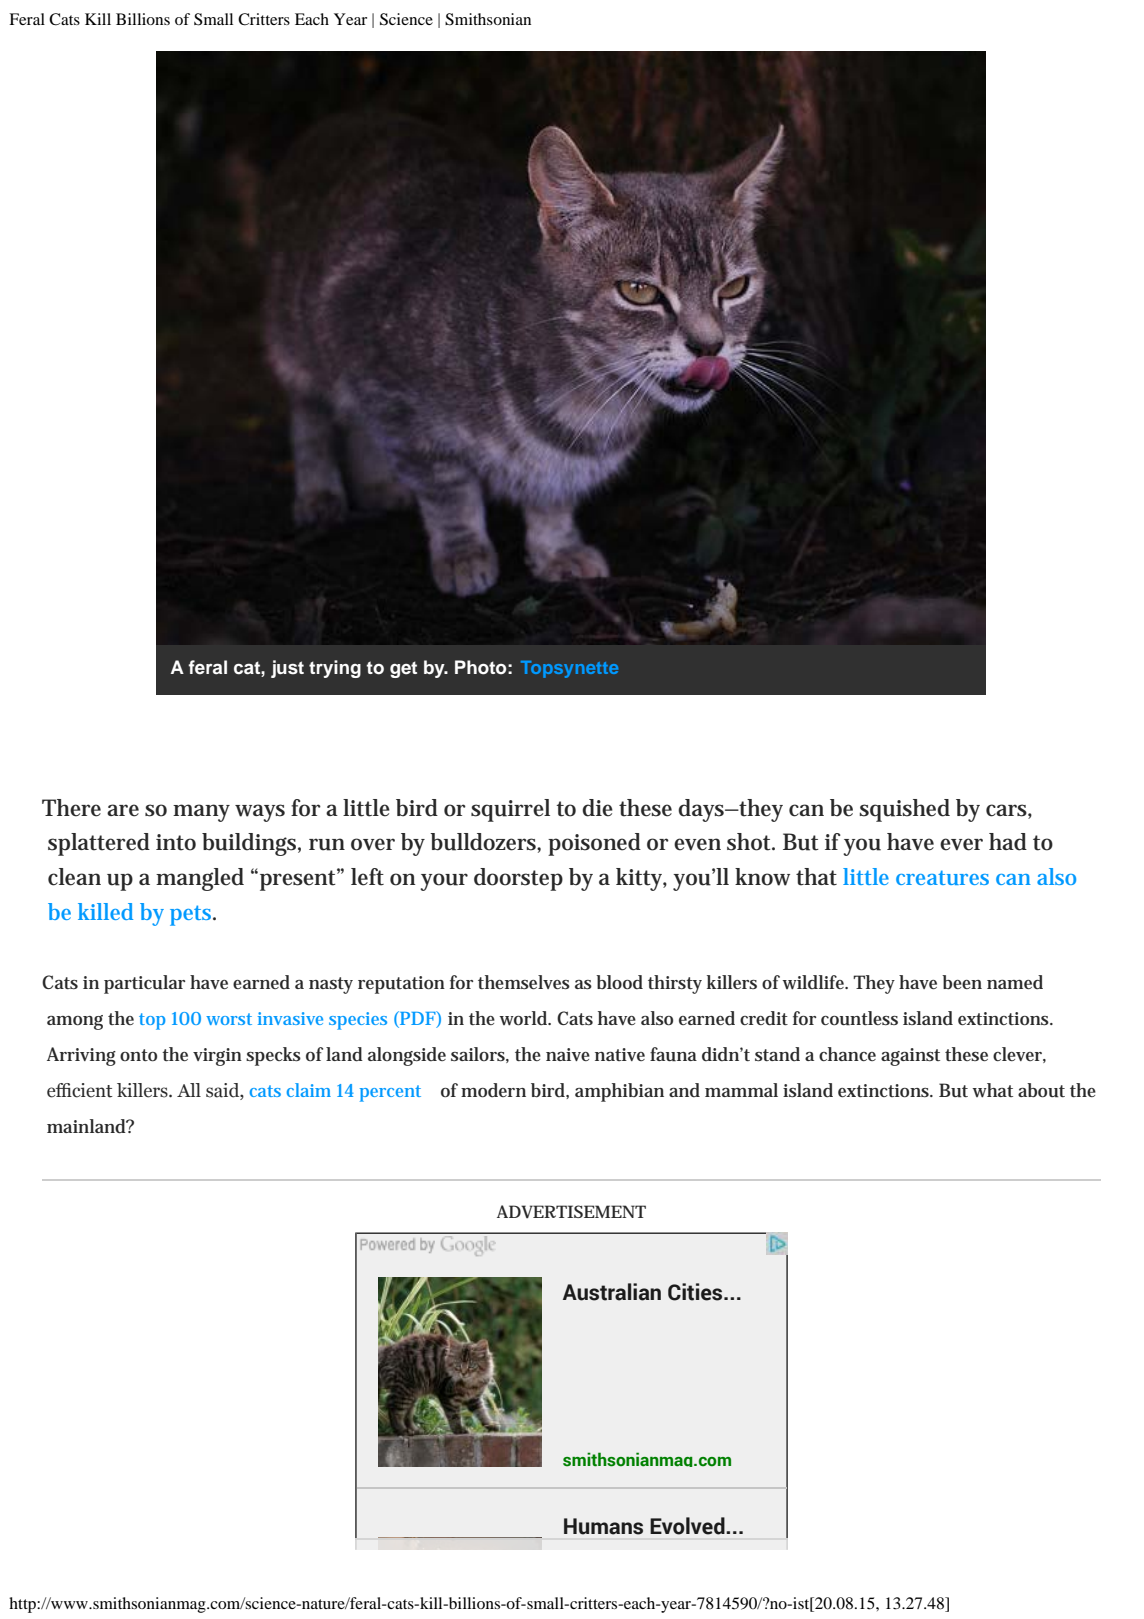  I want to click on Cities, so click(696, 1292).
